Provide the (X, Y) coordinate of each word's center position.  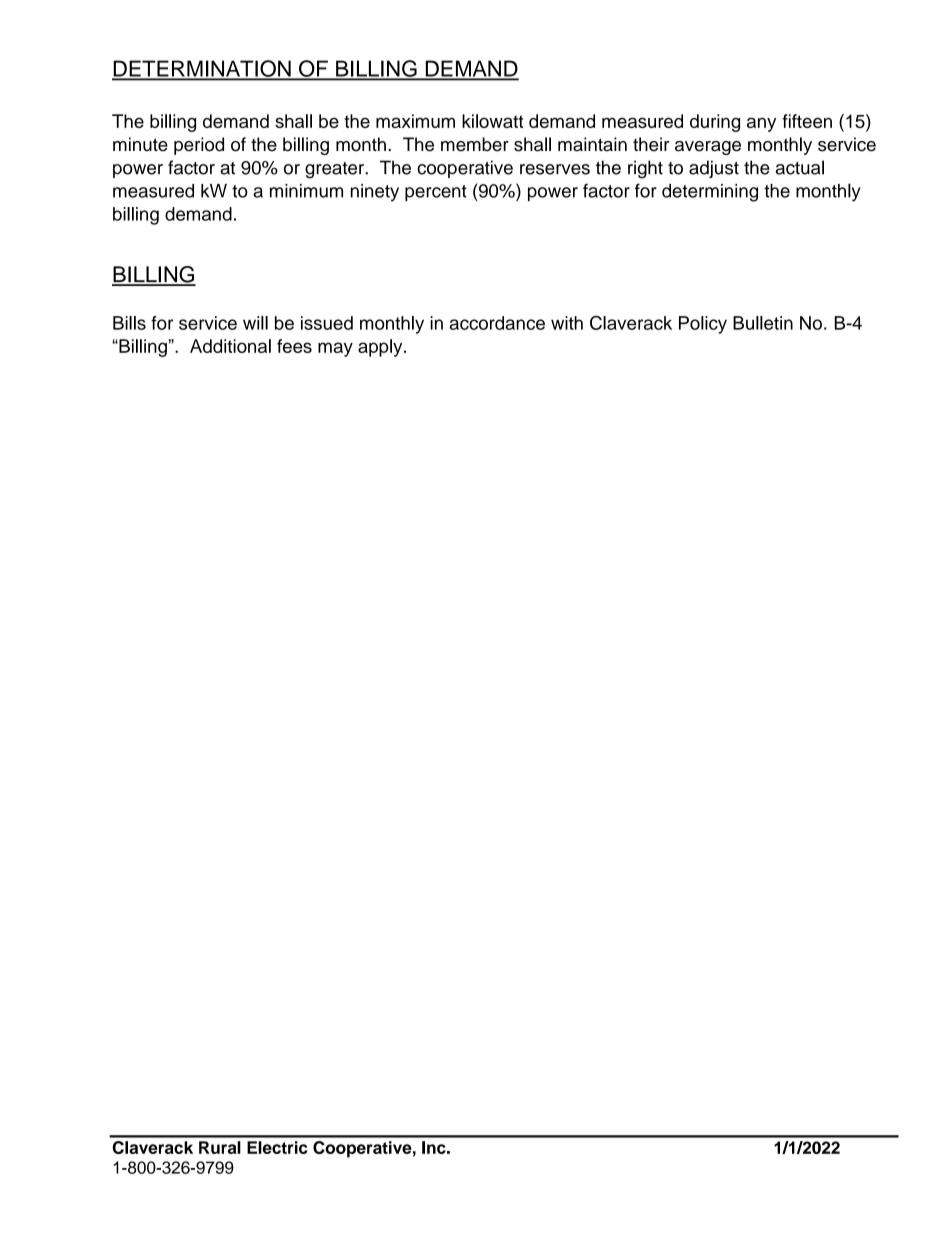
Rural (220, 1147)
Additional (230, 346)
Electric (277, 1147)
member (475, 144)
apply (381, 348)
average (708, 148)
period (199, 146)
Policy (703, 325)
